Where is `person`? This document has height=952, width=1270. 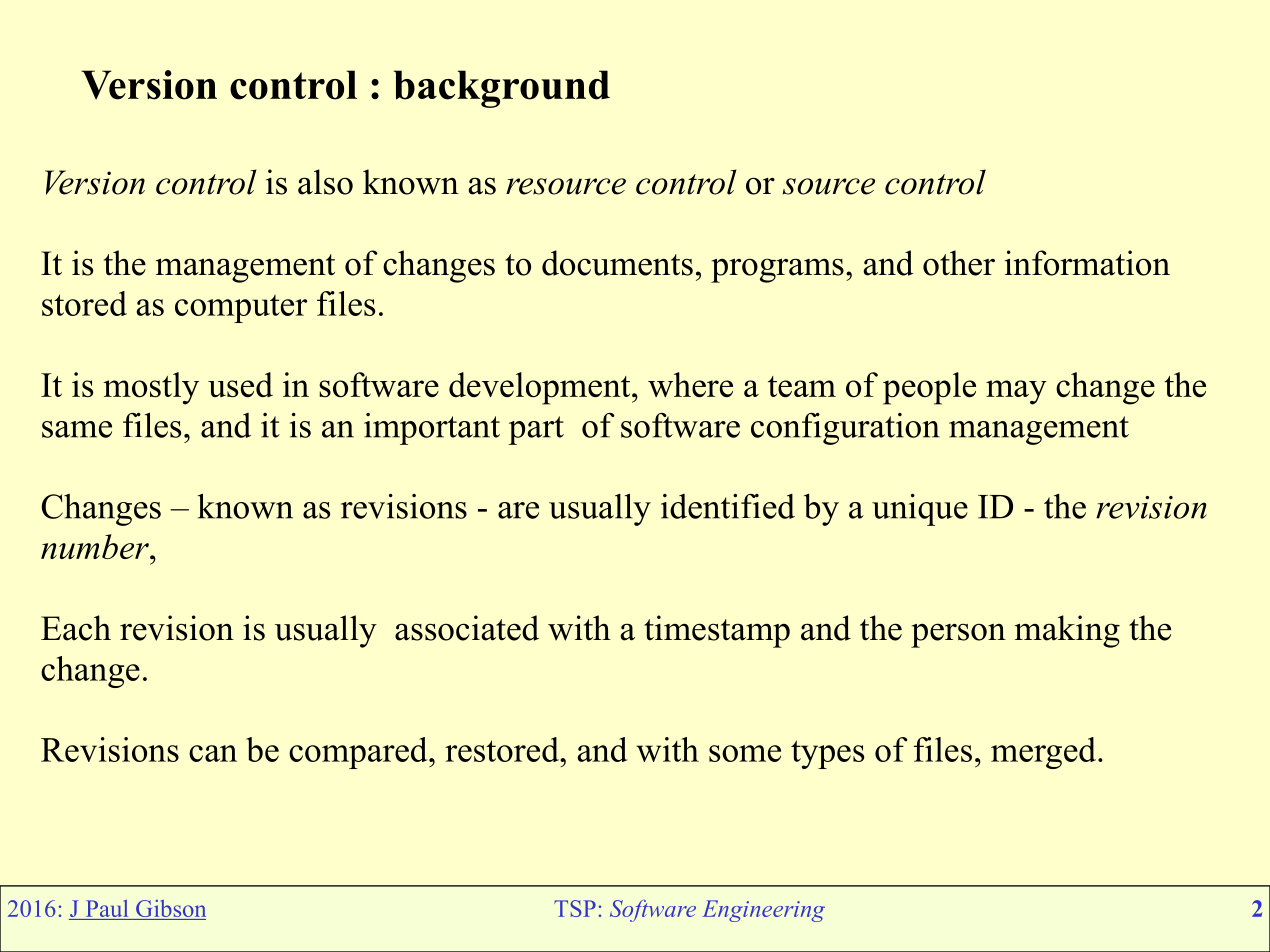 person is located at coordinates (958, 635).
